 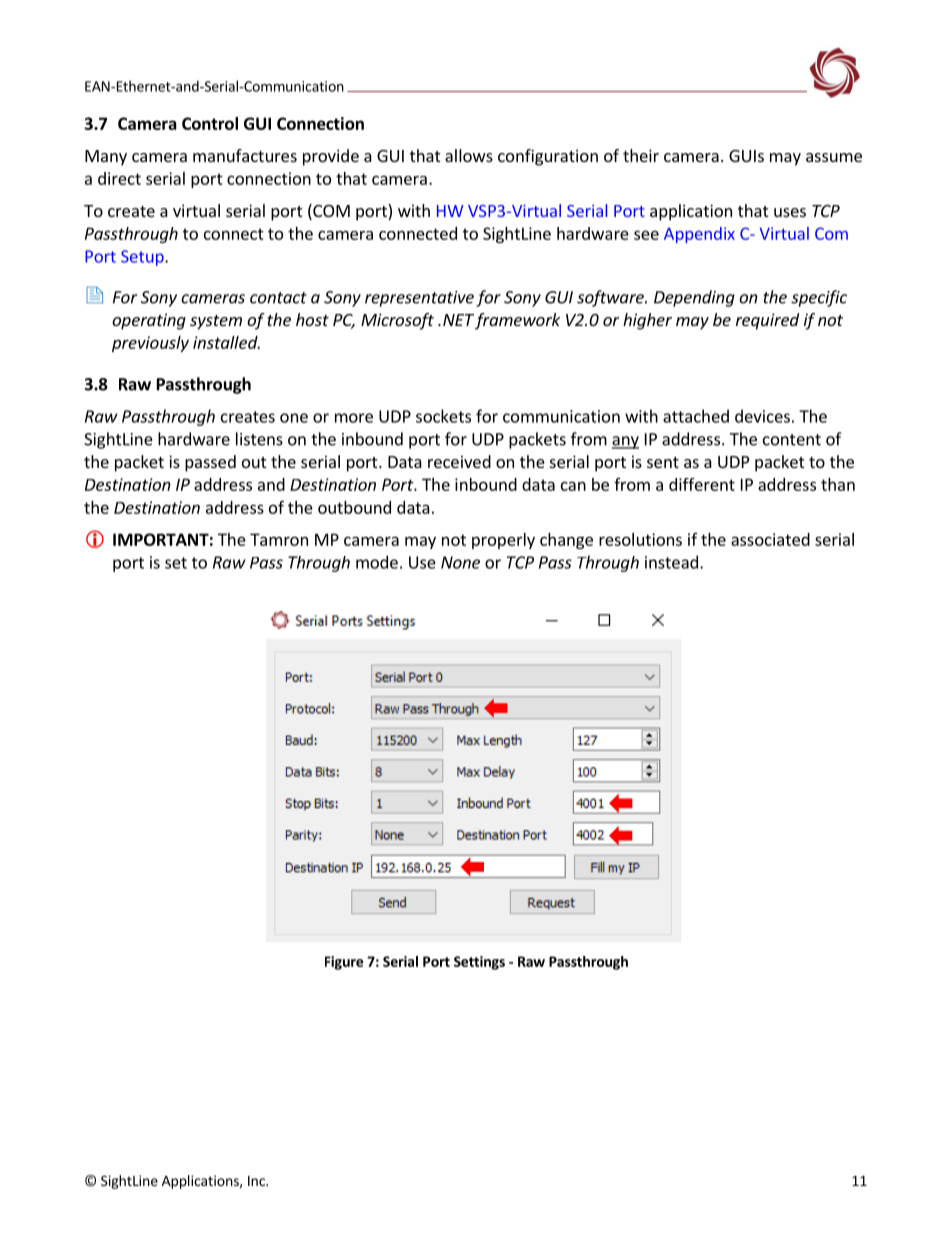 What do you see at coordinates (469, 155) in the document?
I see `allows` at bounding box center [469, 155].
